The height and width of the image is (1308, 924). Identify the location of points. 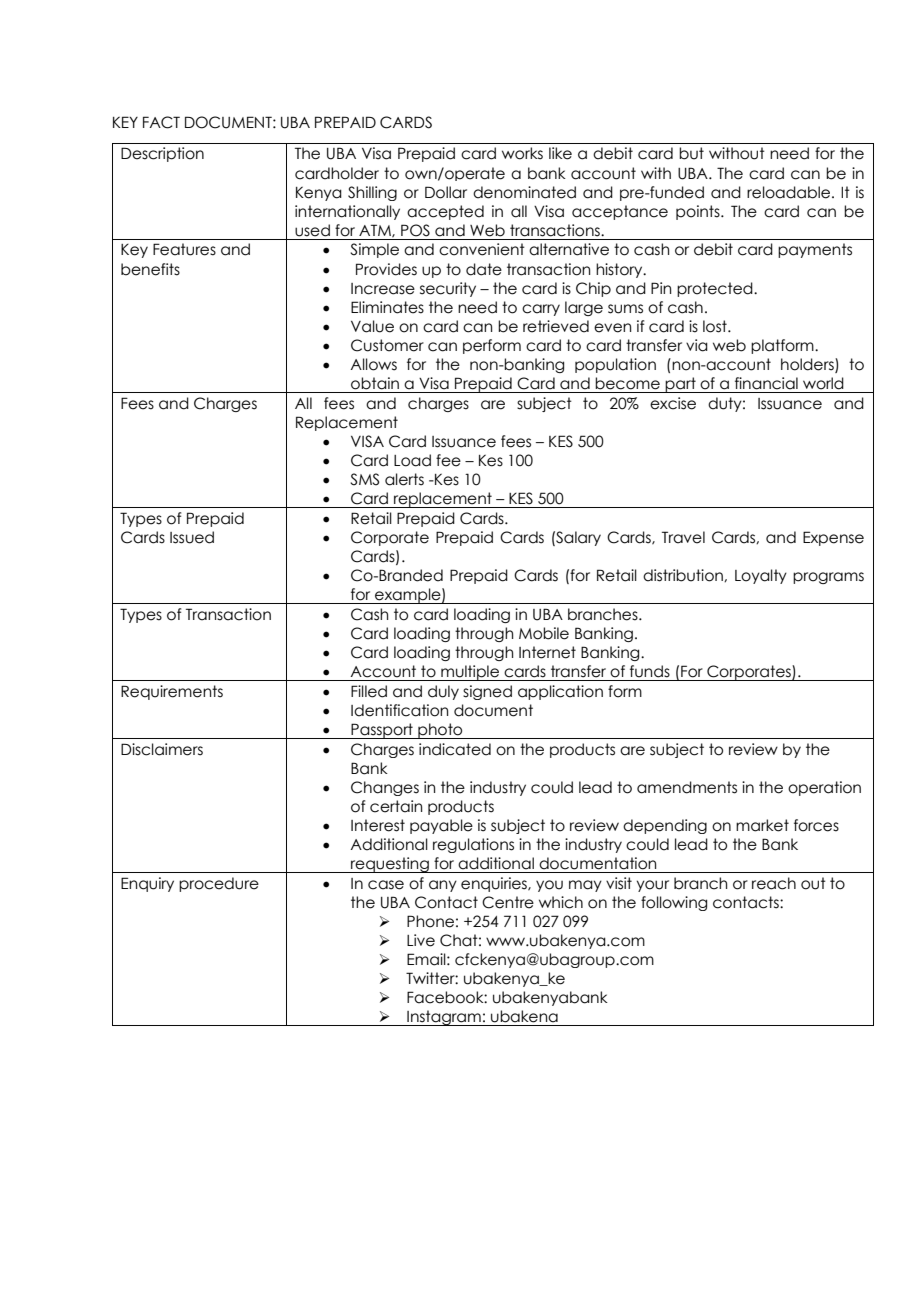
(699, 212).
